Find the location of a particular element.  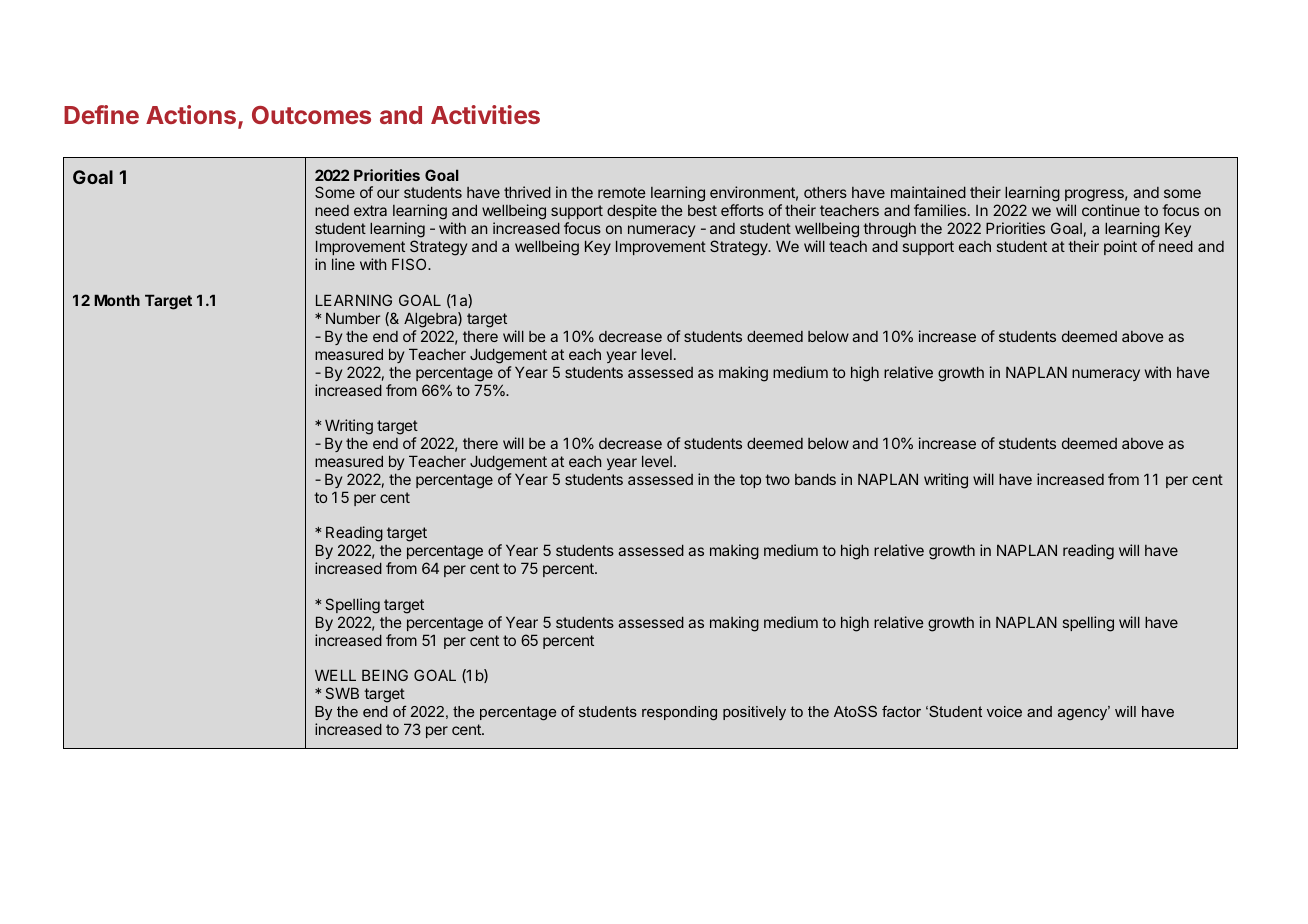

positively is located at coordinates (754, 713).
